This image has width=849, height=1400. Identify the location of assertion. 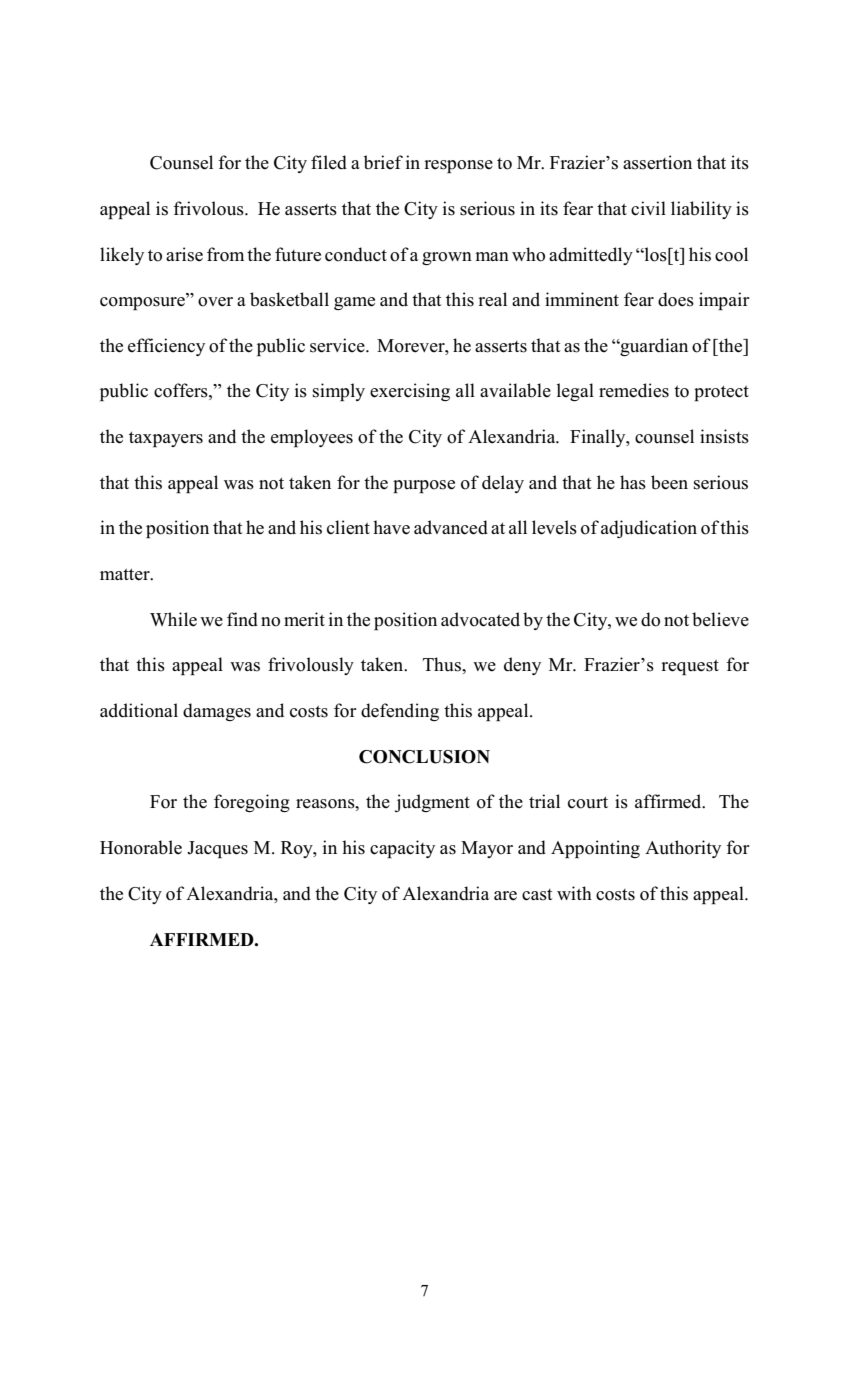
(657, 162).
